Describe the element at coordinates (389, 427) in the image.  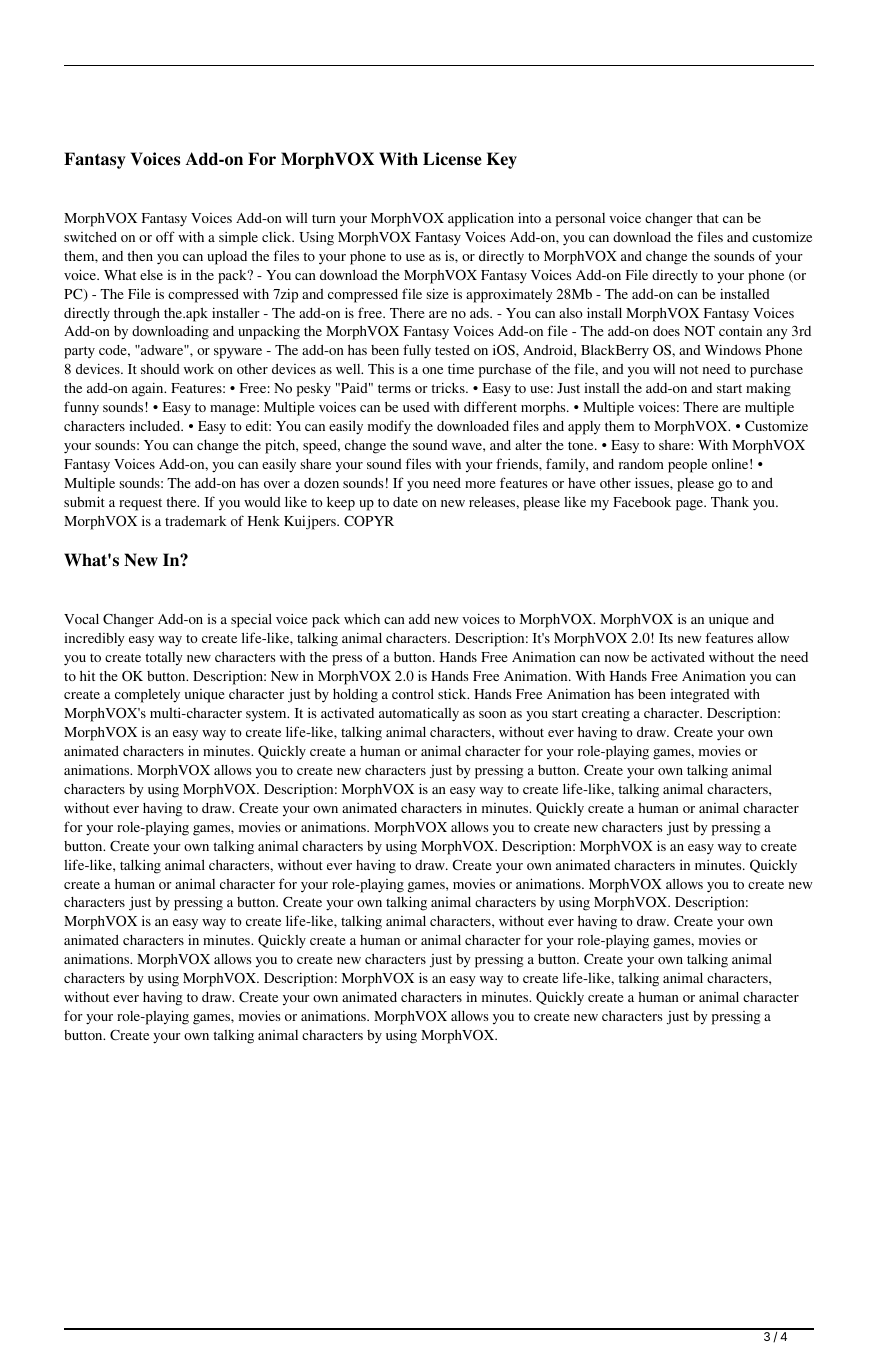
I see `modify` at that location.
